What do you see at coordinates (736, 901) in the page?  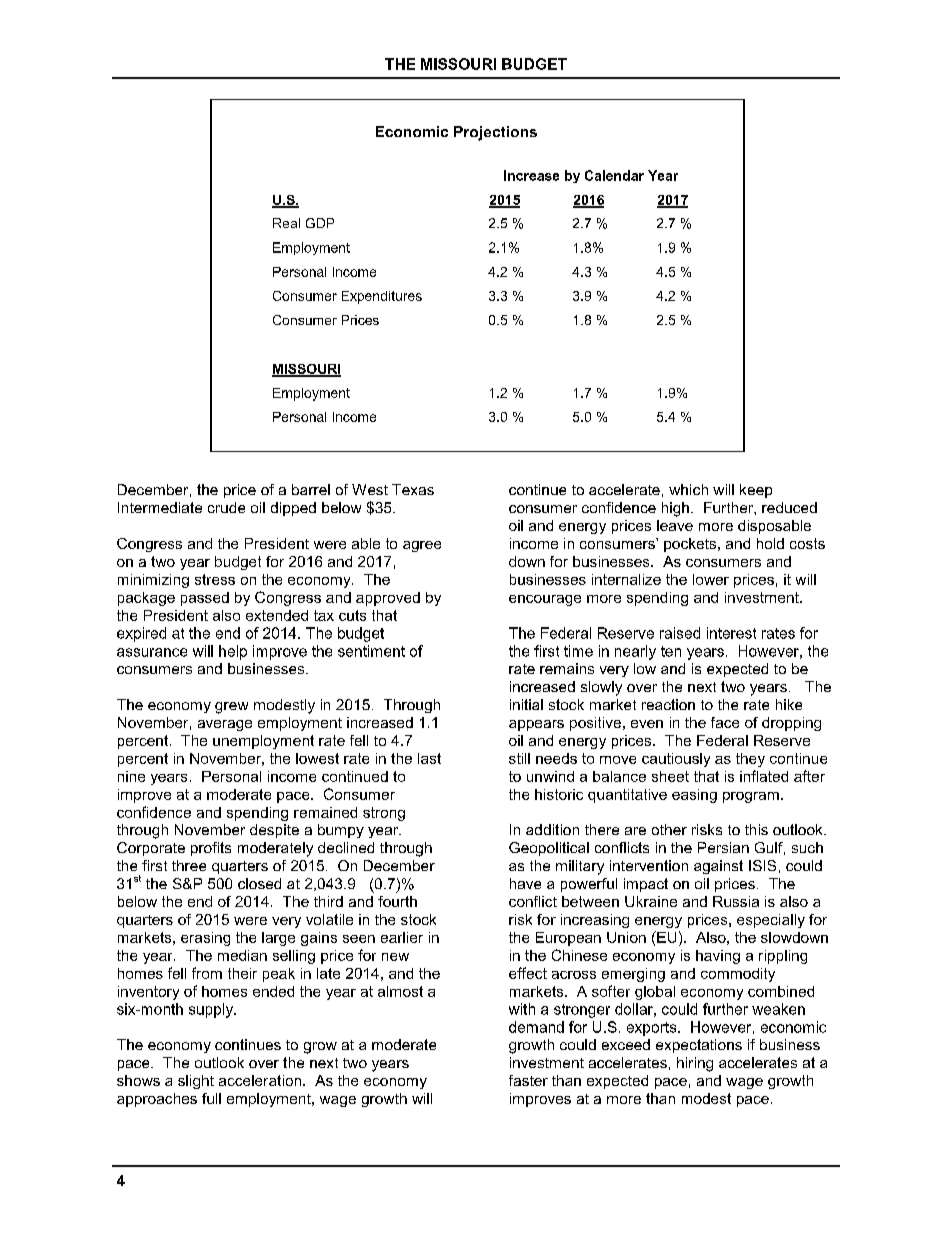 I see `Russia` at bounding box center [736, 901].
